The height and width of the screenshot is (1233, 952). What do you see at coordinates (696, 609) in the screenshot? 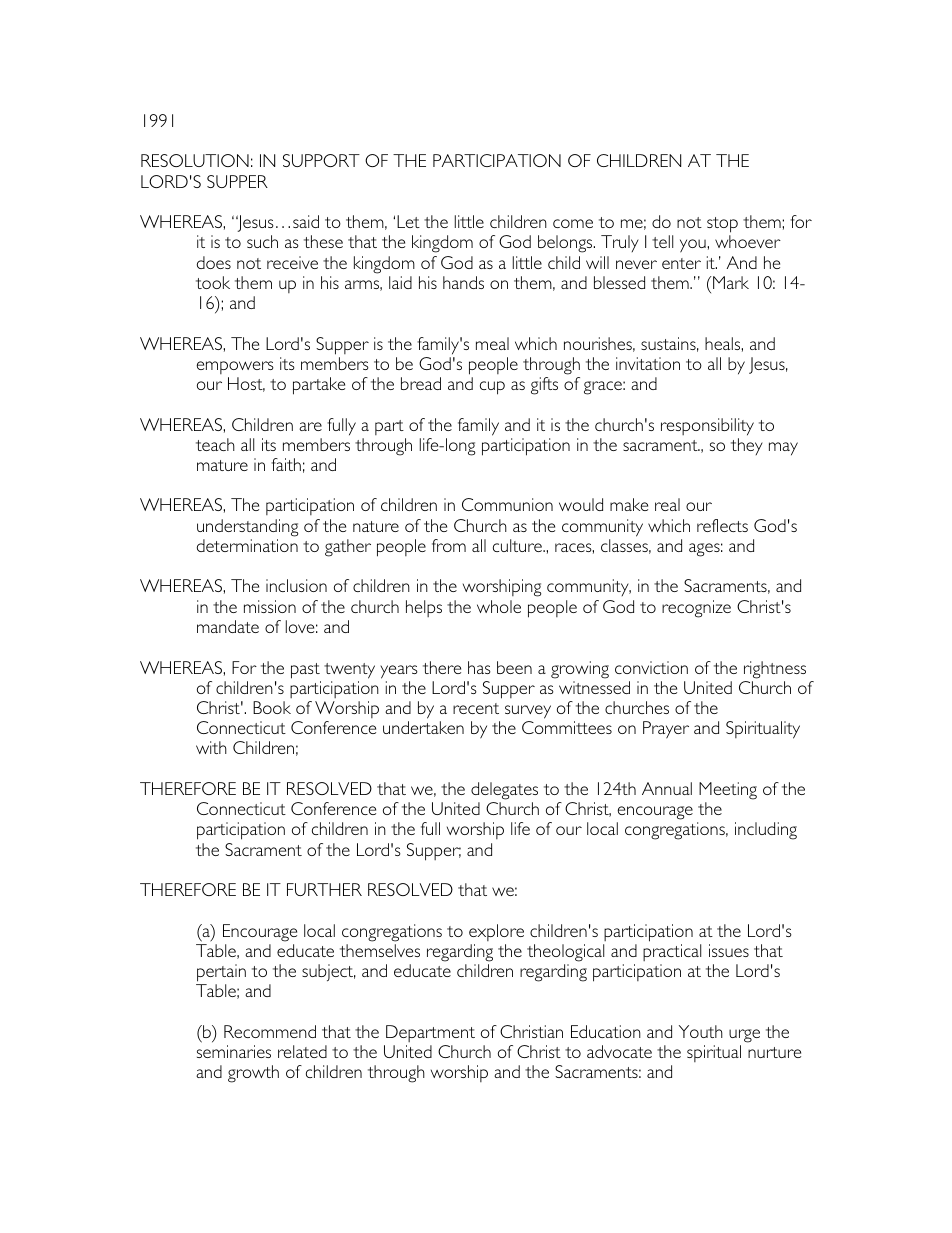
I see `recognize` at bounding box center [696, 609].
